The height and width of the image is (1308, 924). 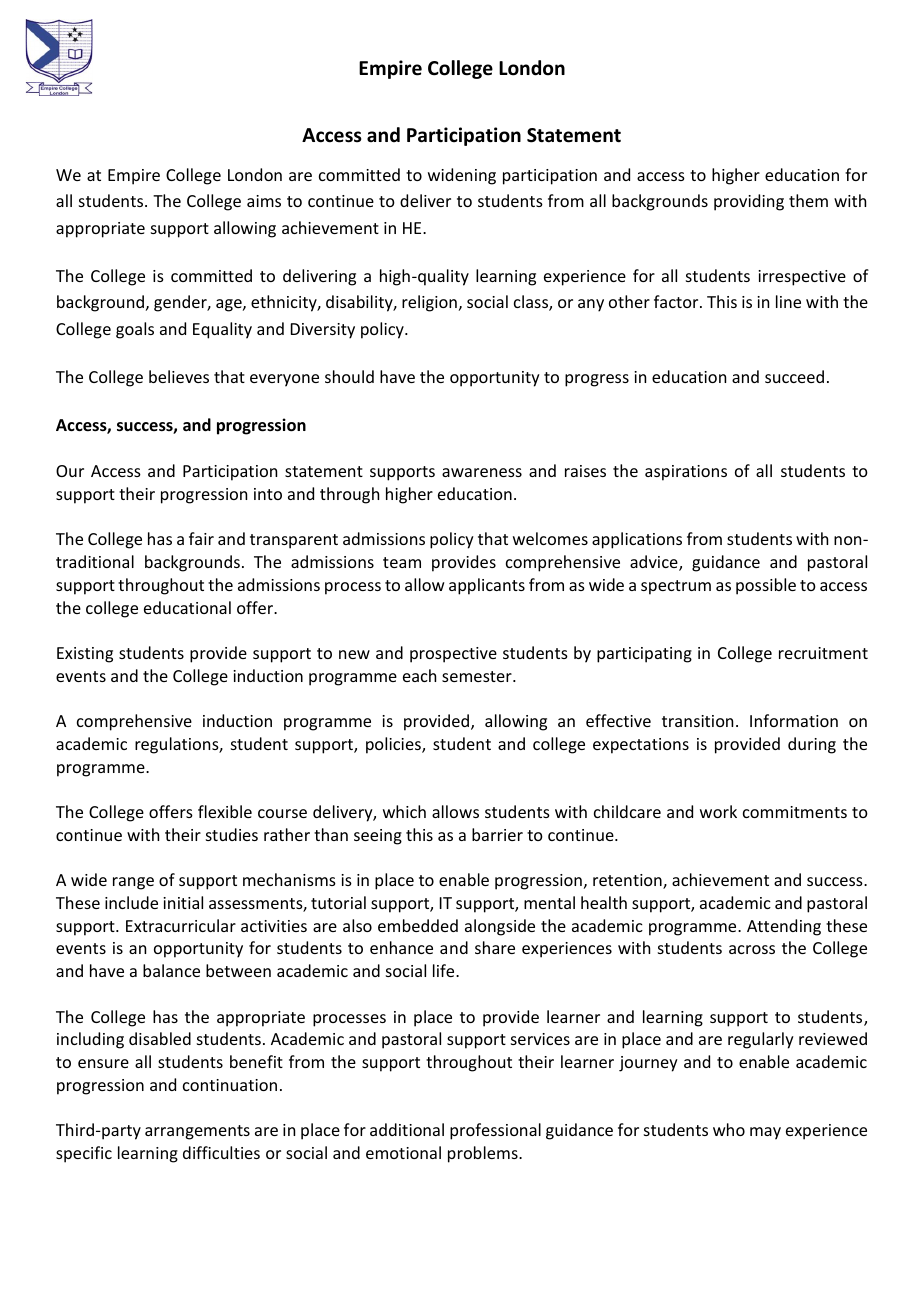 I want to click on aims, so click(x=264, y=201).
